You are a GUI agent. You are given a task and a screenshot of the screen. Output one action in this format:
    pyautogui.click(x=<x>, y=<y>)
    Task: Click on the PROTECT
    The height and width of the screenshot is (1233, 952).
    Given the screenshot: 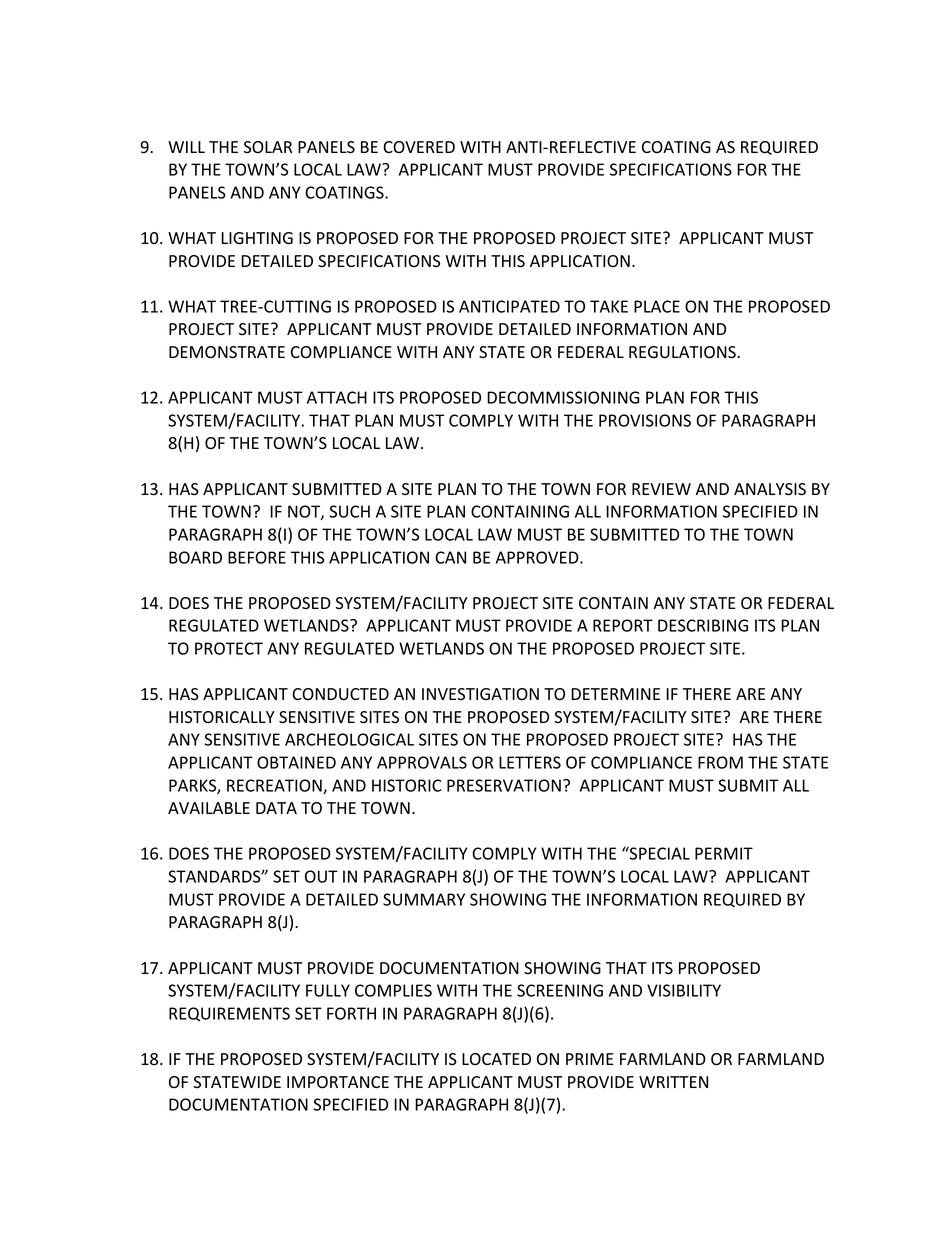 What is the action you would take?
    pyautogui.click(x=229, y=648)
